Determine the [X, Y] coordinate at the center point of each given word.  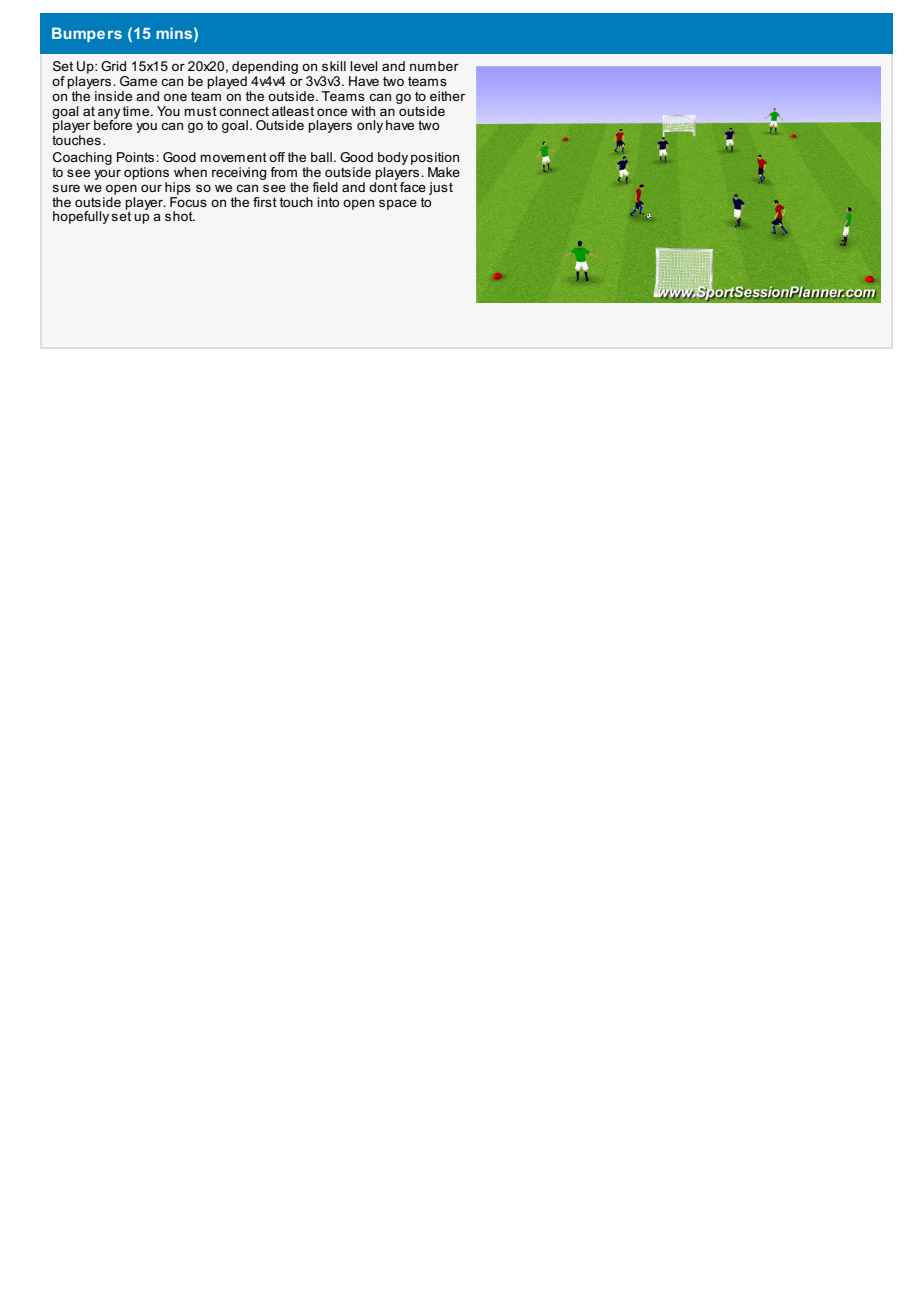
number [434, 66]
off [277, 157]
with [363, 111]
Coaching [82, 160]
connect [244, 111]
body [393, 160]
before [113, 124]
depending [265, 69]
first [265, 202]
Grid [113, 66]
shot [180, 216]
